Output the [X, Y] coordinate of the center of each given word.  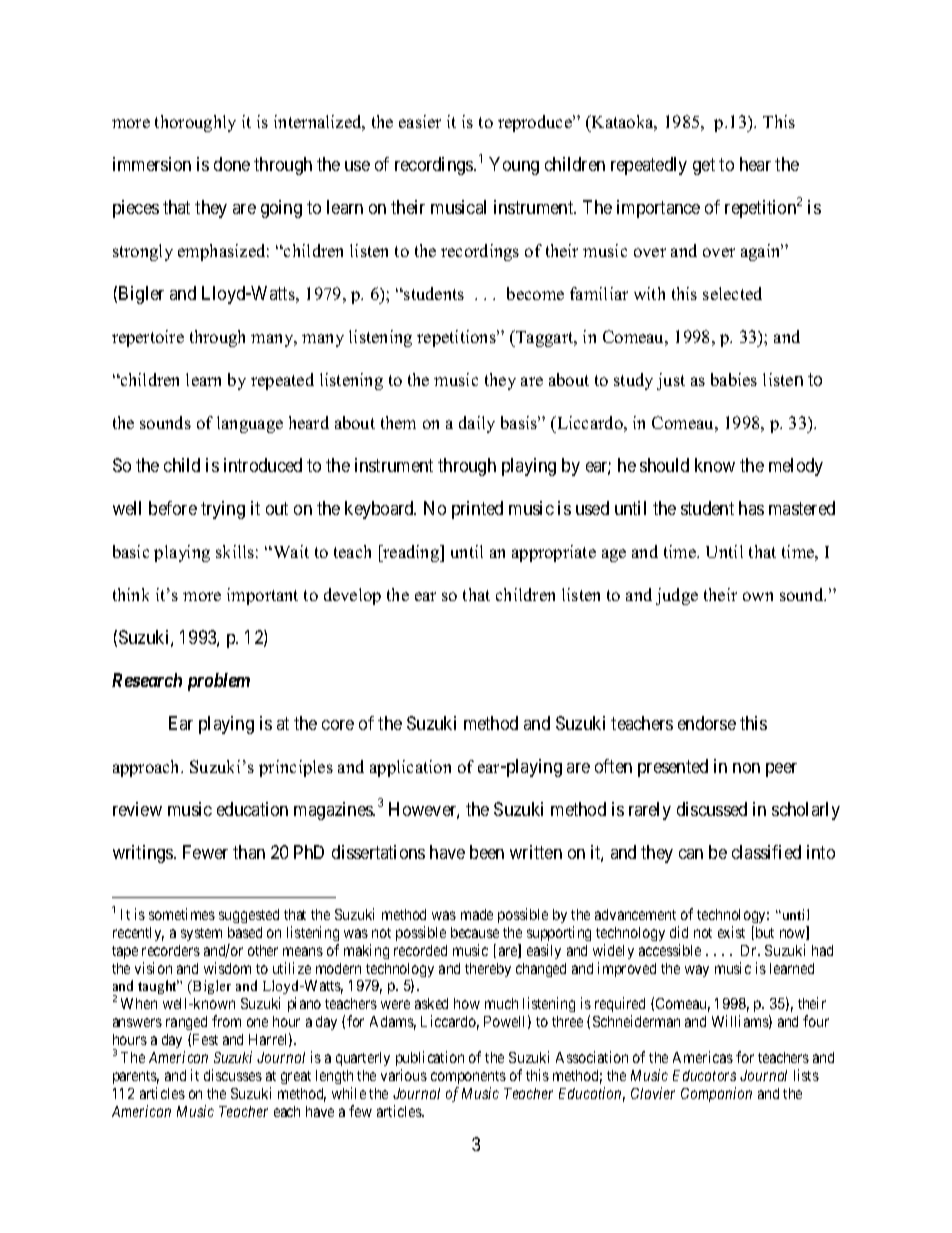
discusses [233, 1075]
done [232, 164]
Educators [704, 1075]
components [468, 1077]
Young [514, 166]
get [704, 167]
